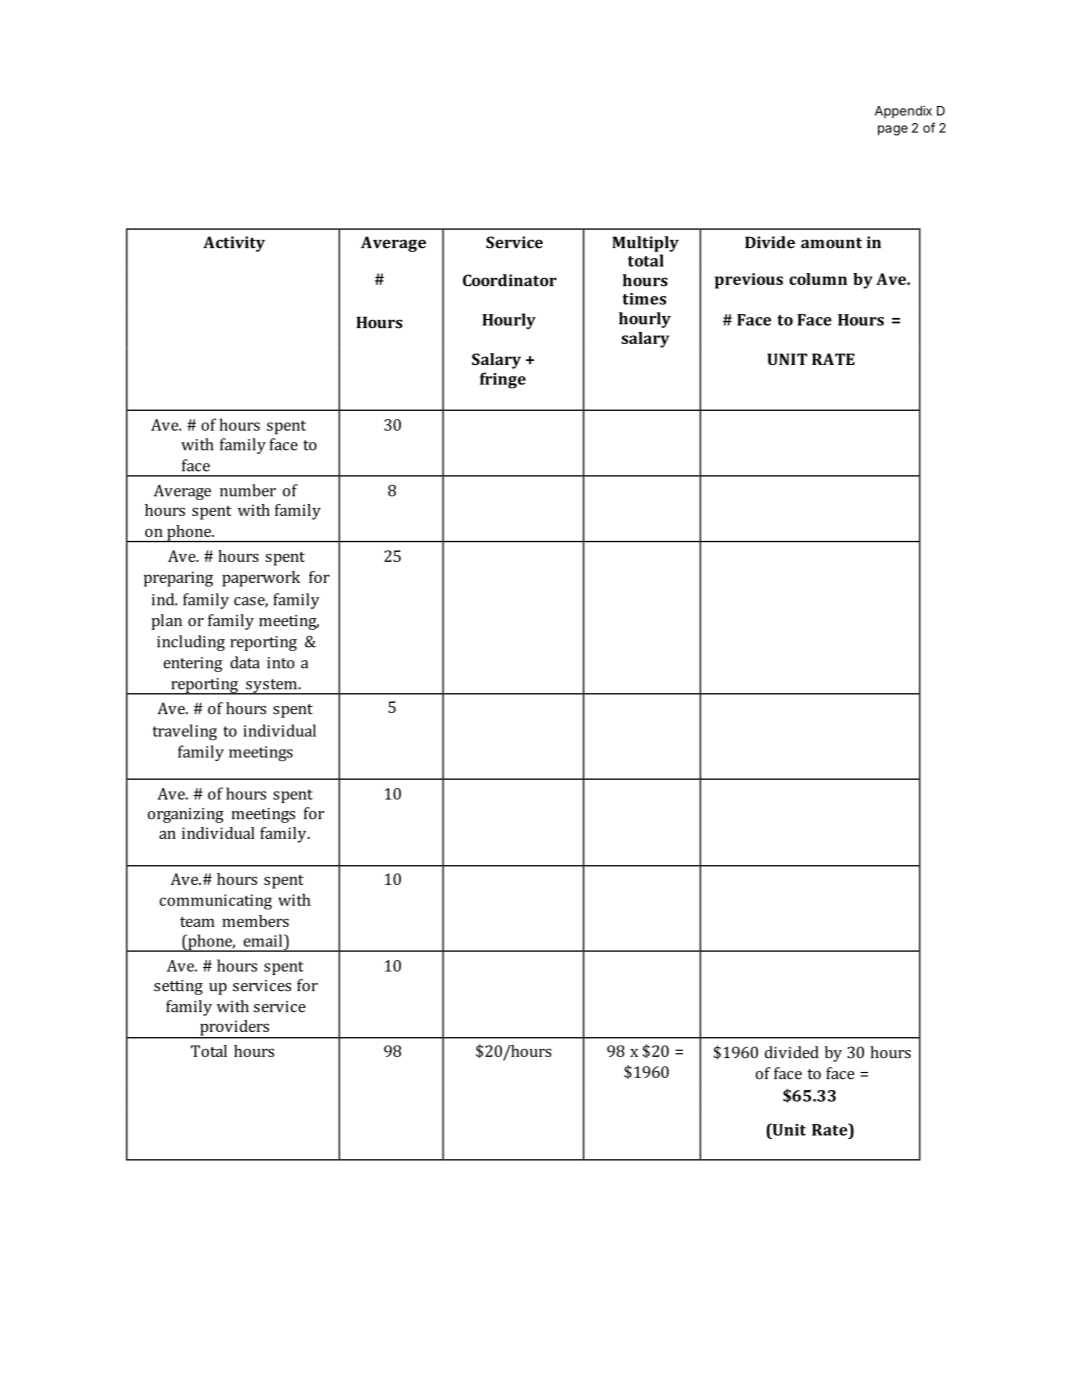 The height and width of the image is (1385, 1070). Describe the element at coordinates (255, 921) in the image. I see `members` at that location.
